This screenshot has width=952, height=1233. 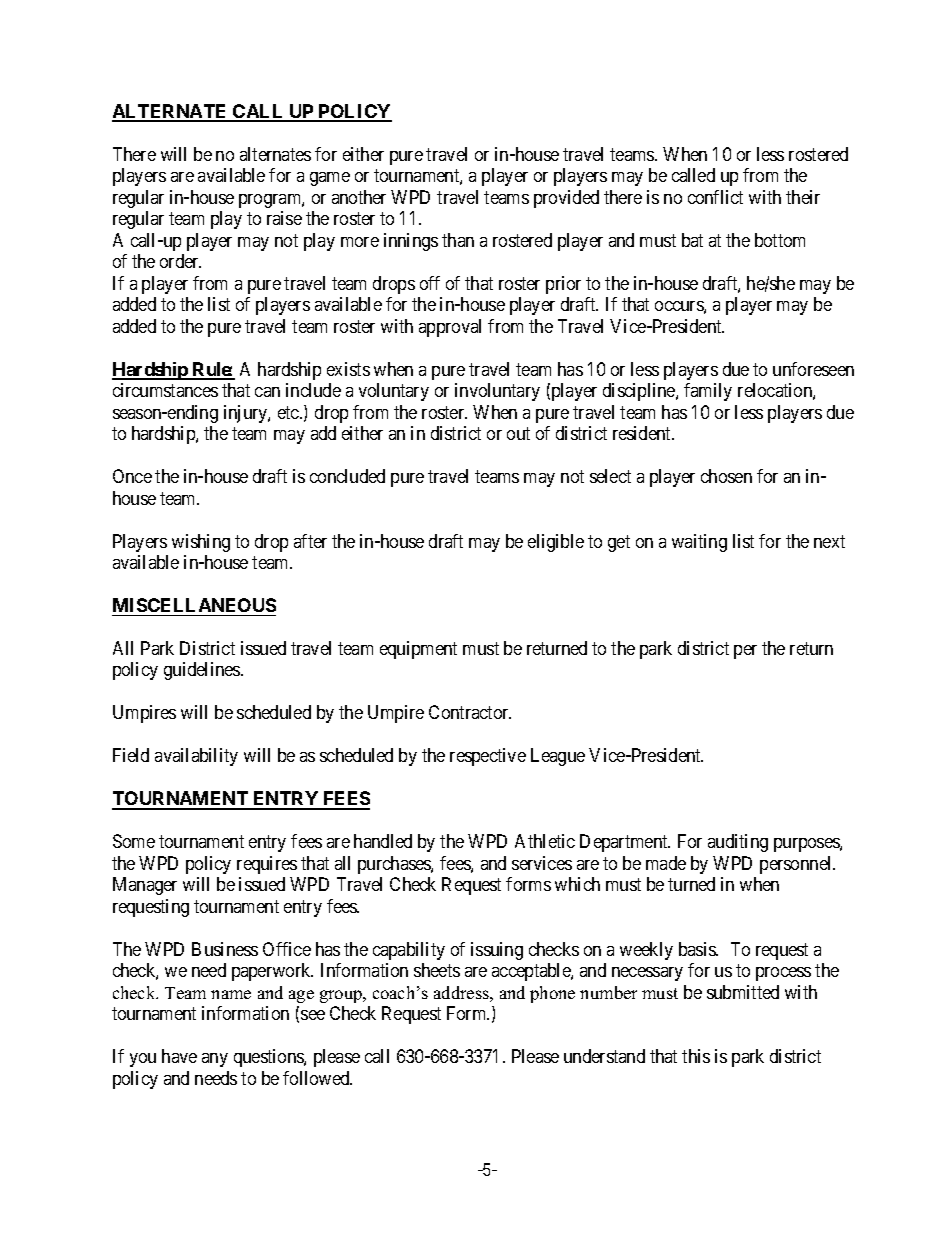 What do you see at coordinates (267, 865) in the screenshot?
I see `requires` at bounding box center [267, 865].
